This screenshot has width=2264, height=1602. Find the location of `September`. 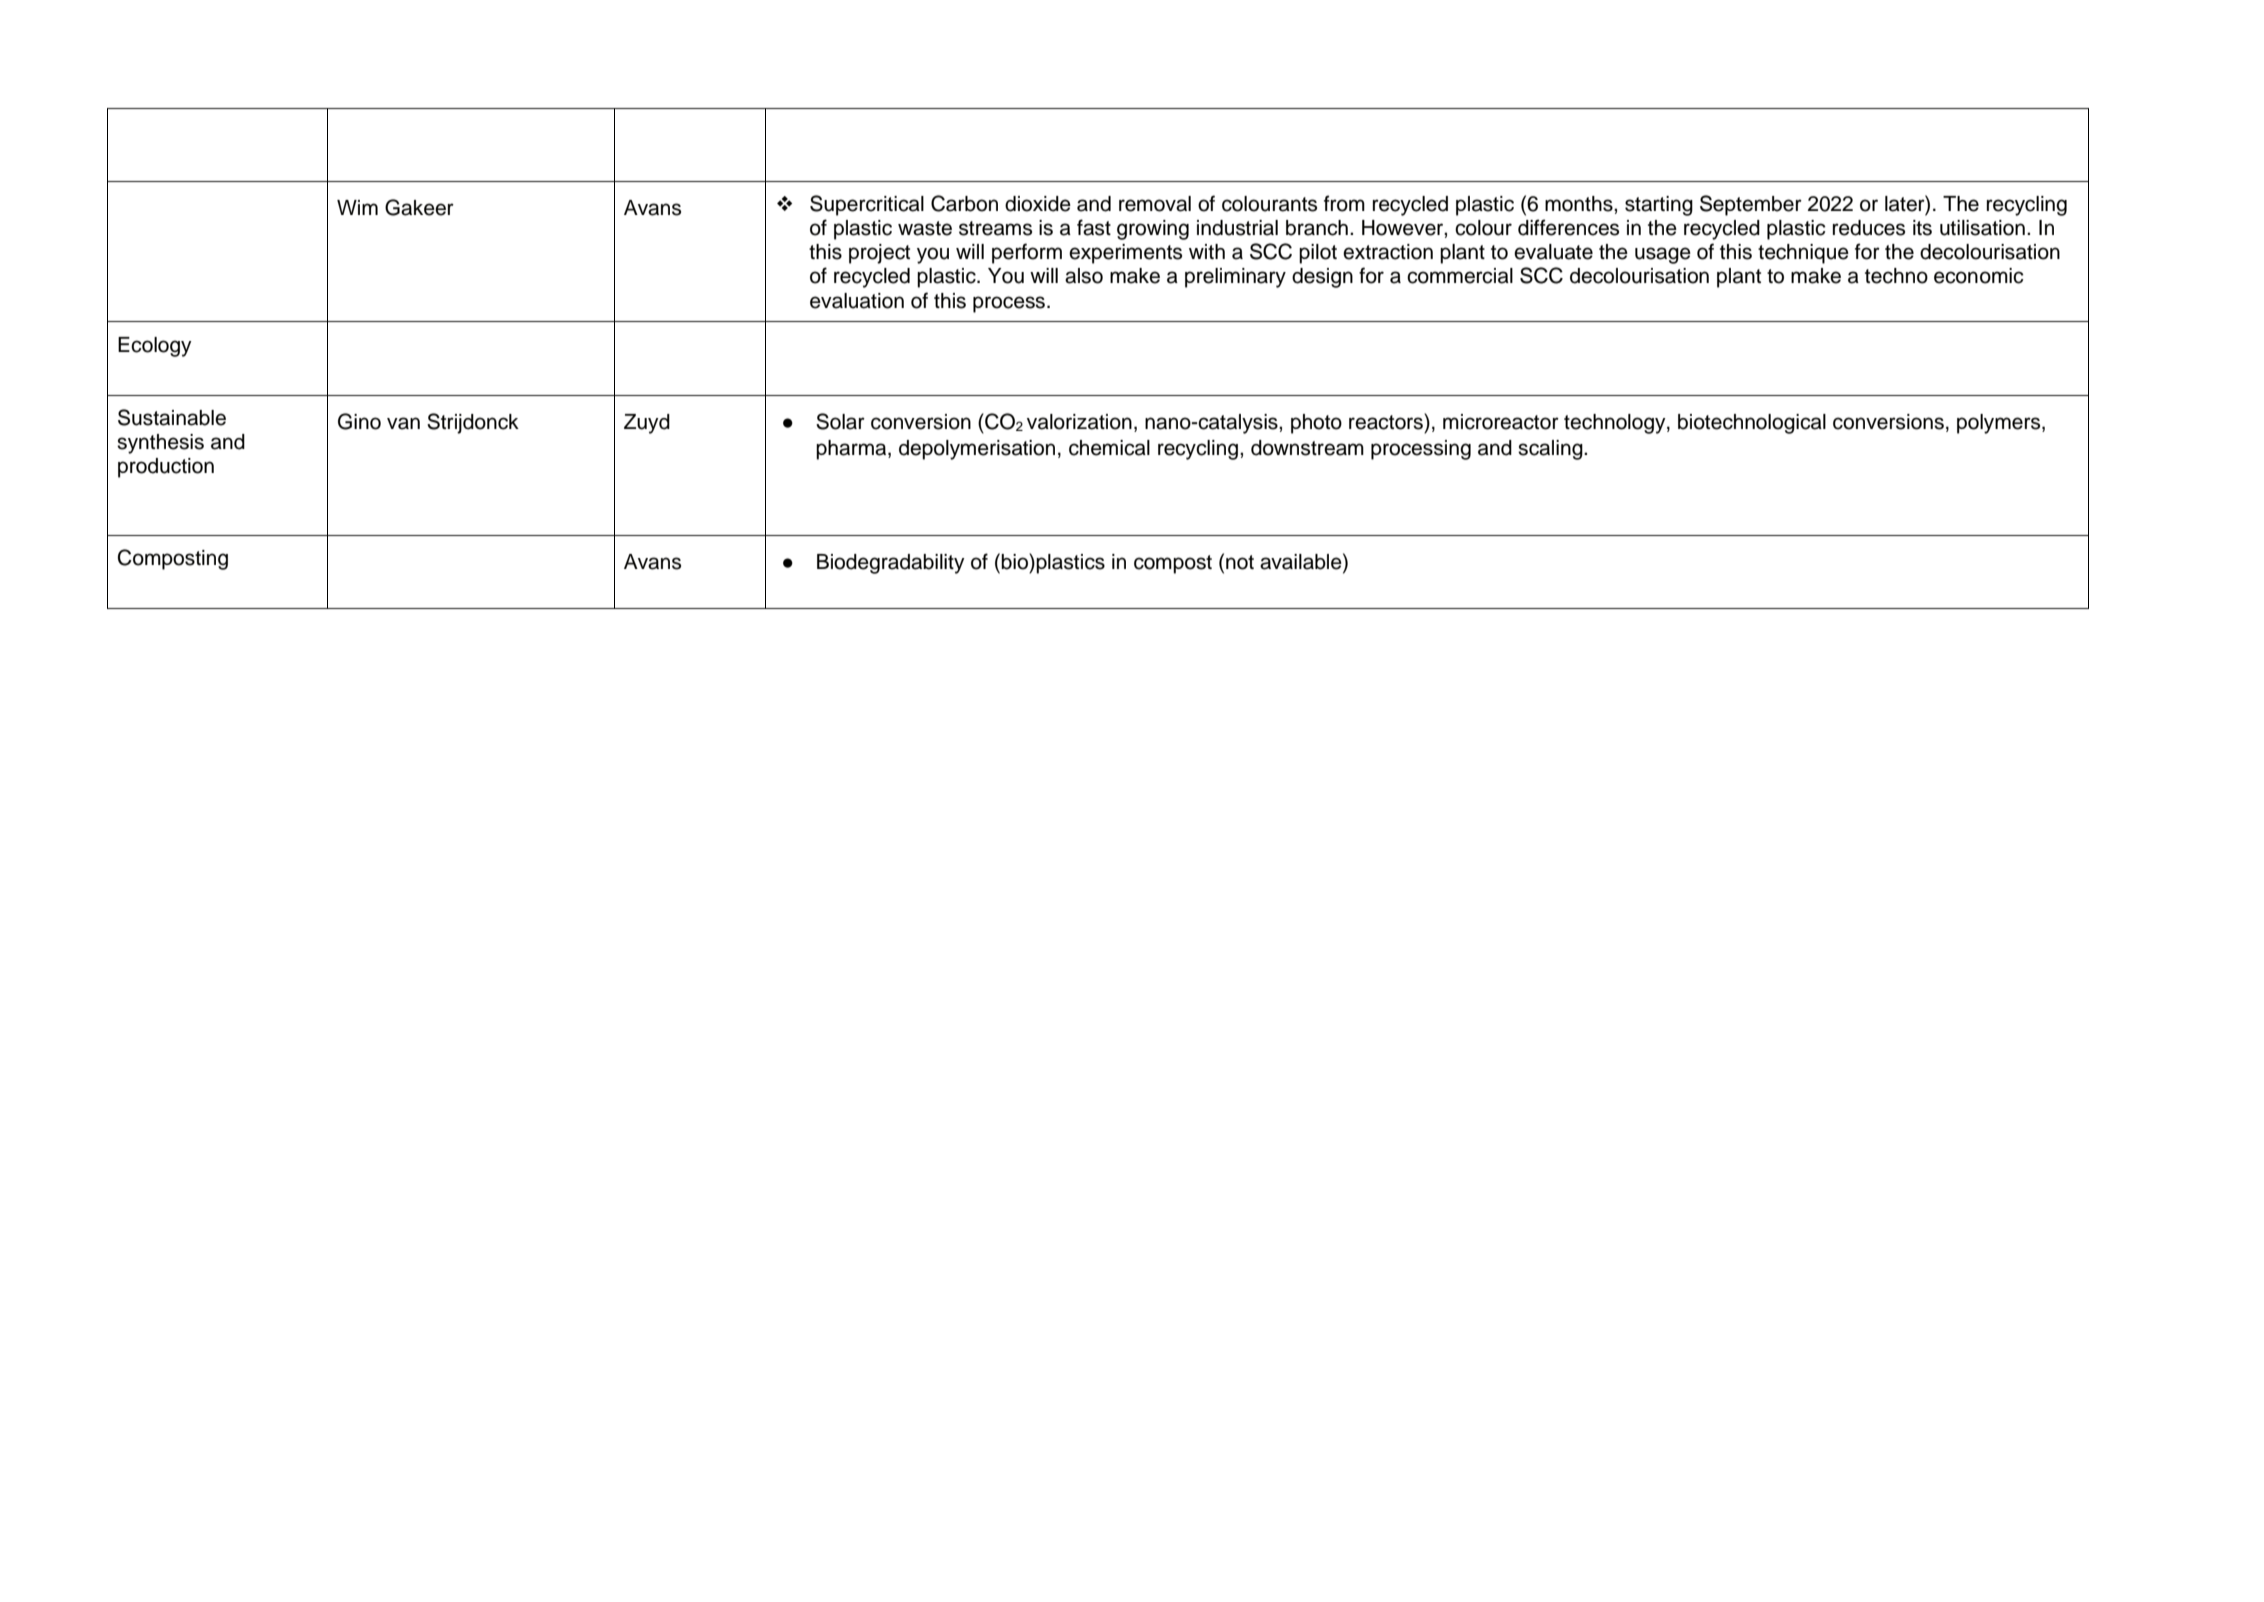

September is located at coordinates (1751, 205).
